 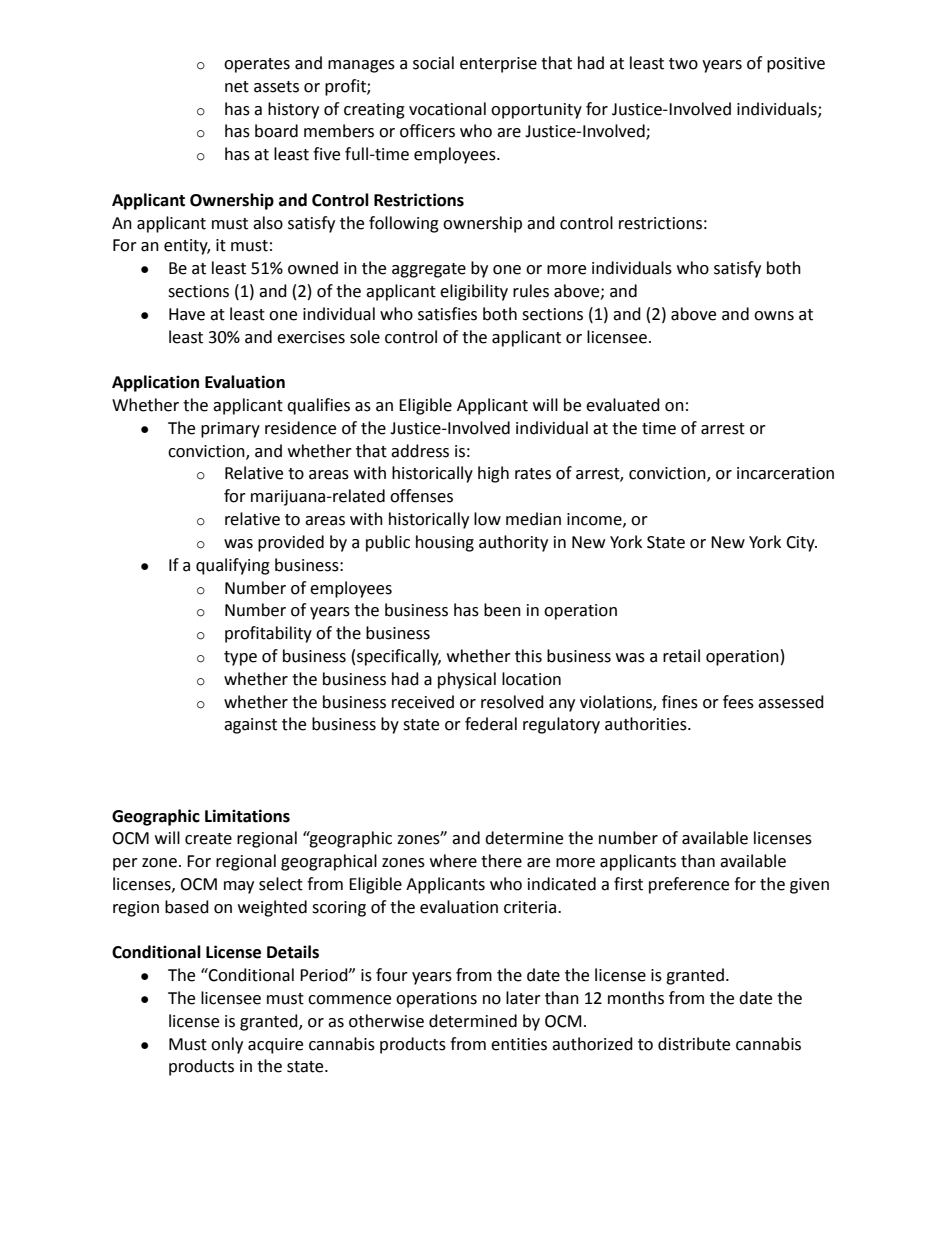 What do you see at coordinates (801, 544) in the screenshot?
I see `City` at bounding box center [801, 544].
